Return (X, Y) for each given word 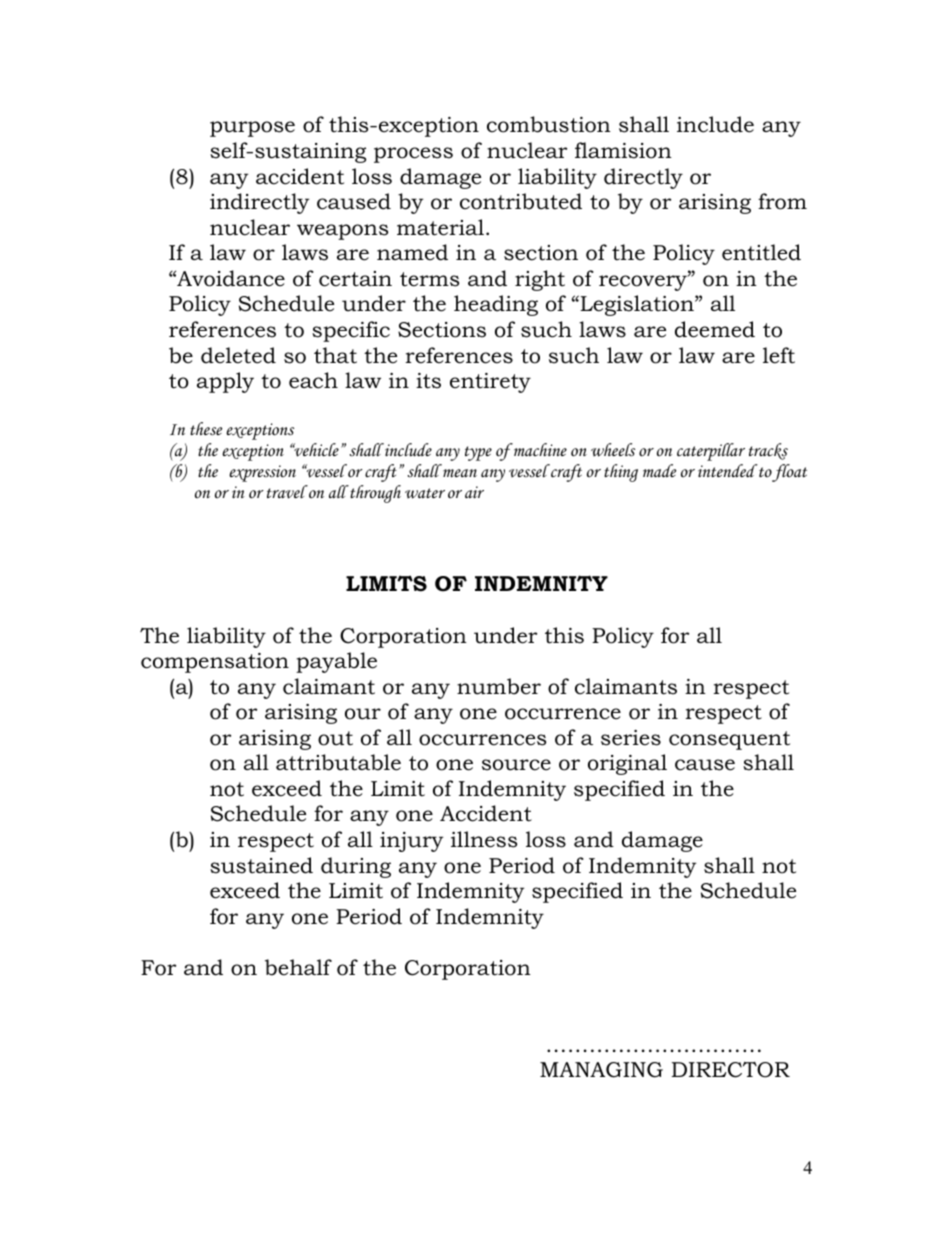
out (335, 738)
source (516, 765)
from (782, 201)
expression (262, 473)
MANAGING (601, 1070)
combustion (549, 124)
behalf (298, 967)
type (478, 453)
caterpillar (711, 452)
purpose (252, 129)
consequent (729, 740)
